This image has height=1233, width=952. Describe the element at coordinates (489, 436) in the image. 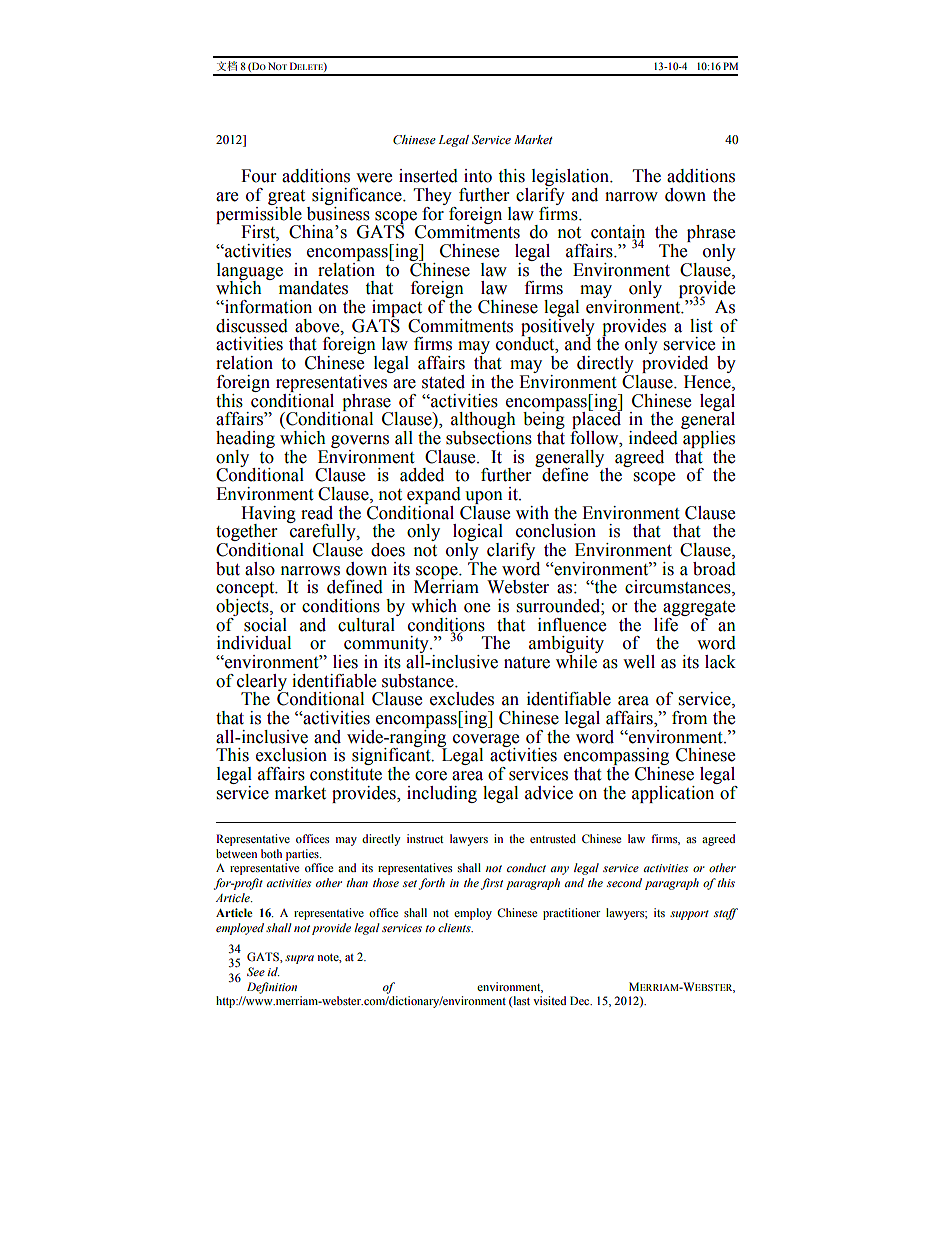

I see `subsections` at that location.
